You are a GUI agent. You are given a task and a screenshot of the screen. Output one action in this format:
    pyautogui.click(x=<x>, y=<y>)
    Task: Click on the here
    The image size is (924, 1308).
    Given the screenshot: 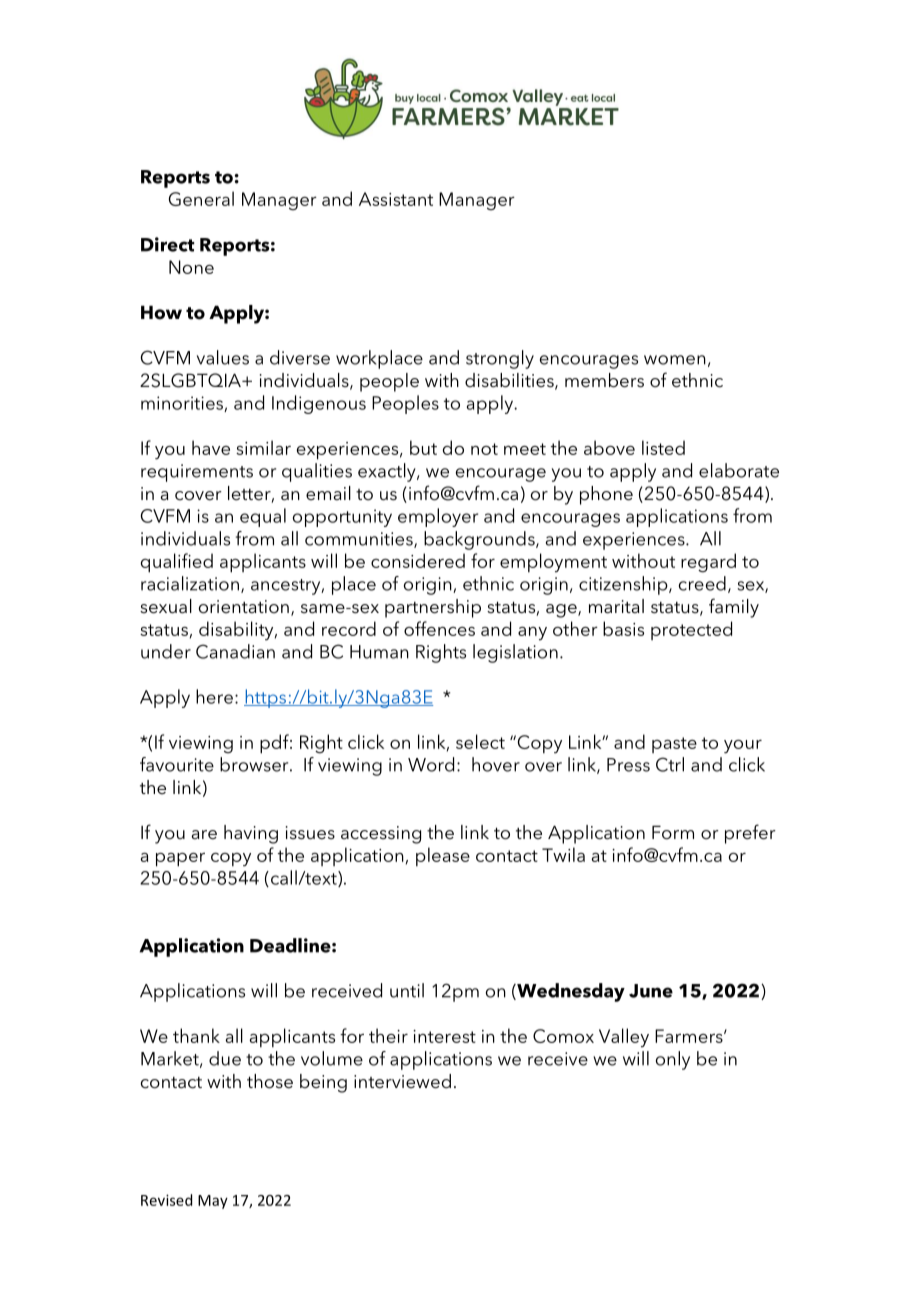 What is the action you would take?
    pyautogui.click(x=214, y=696)
